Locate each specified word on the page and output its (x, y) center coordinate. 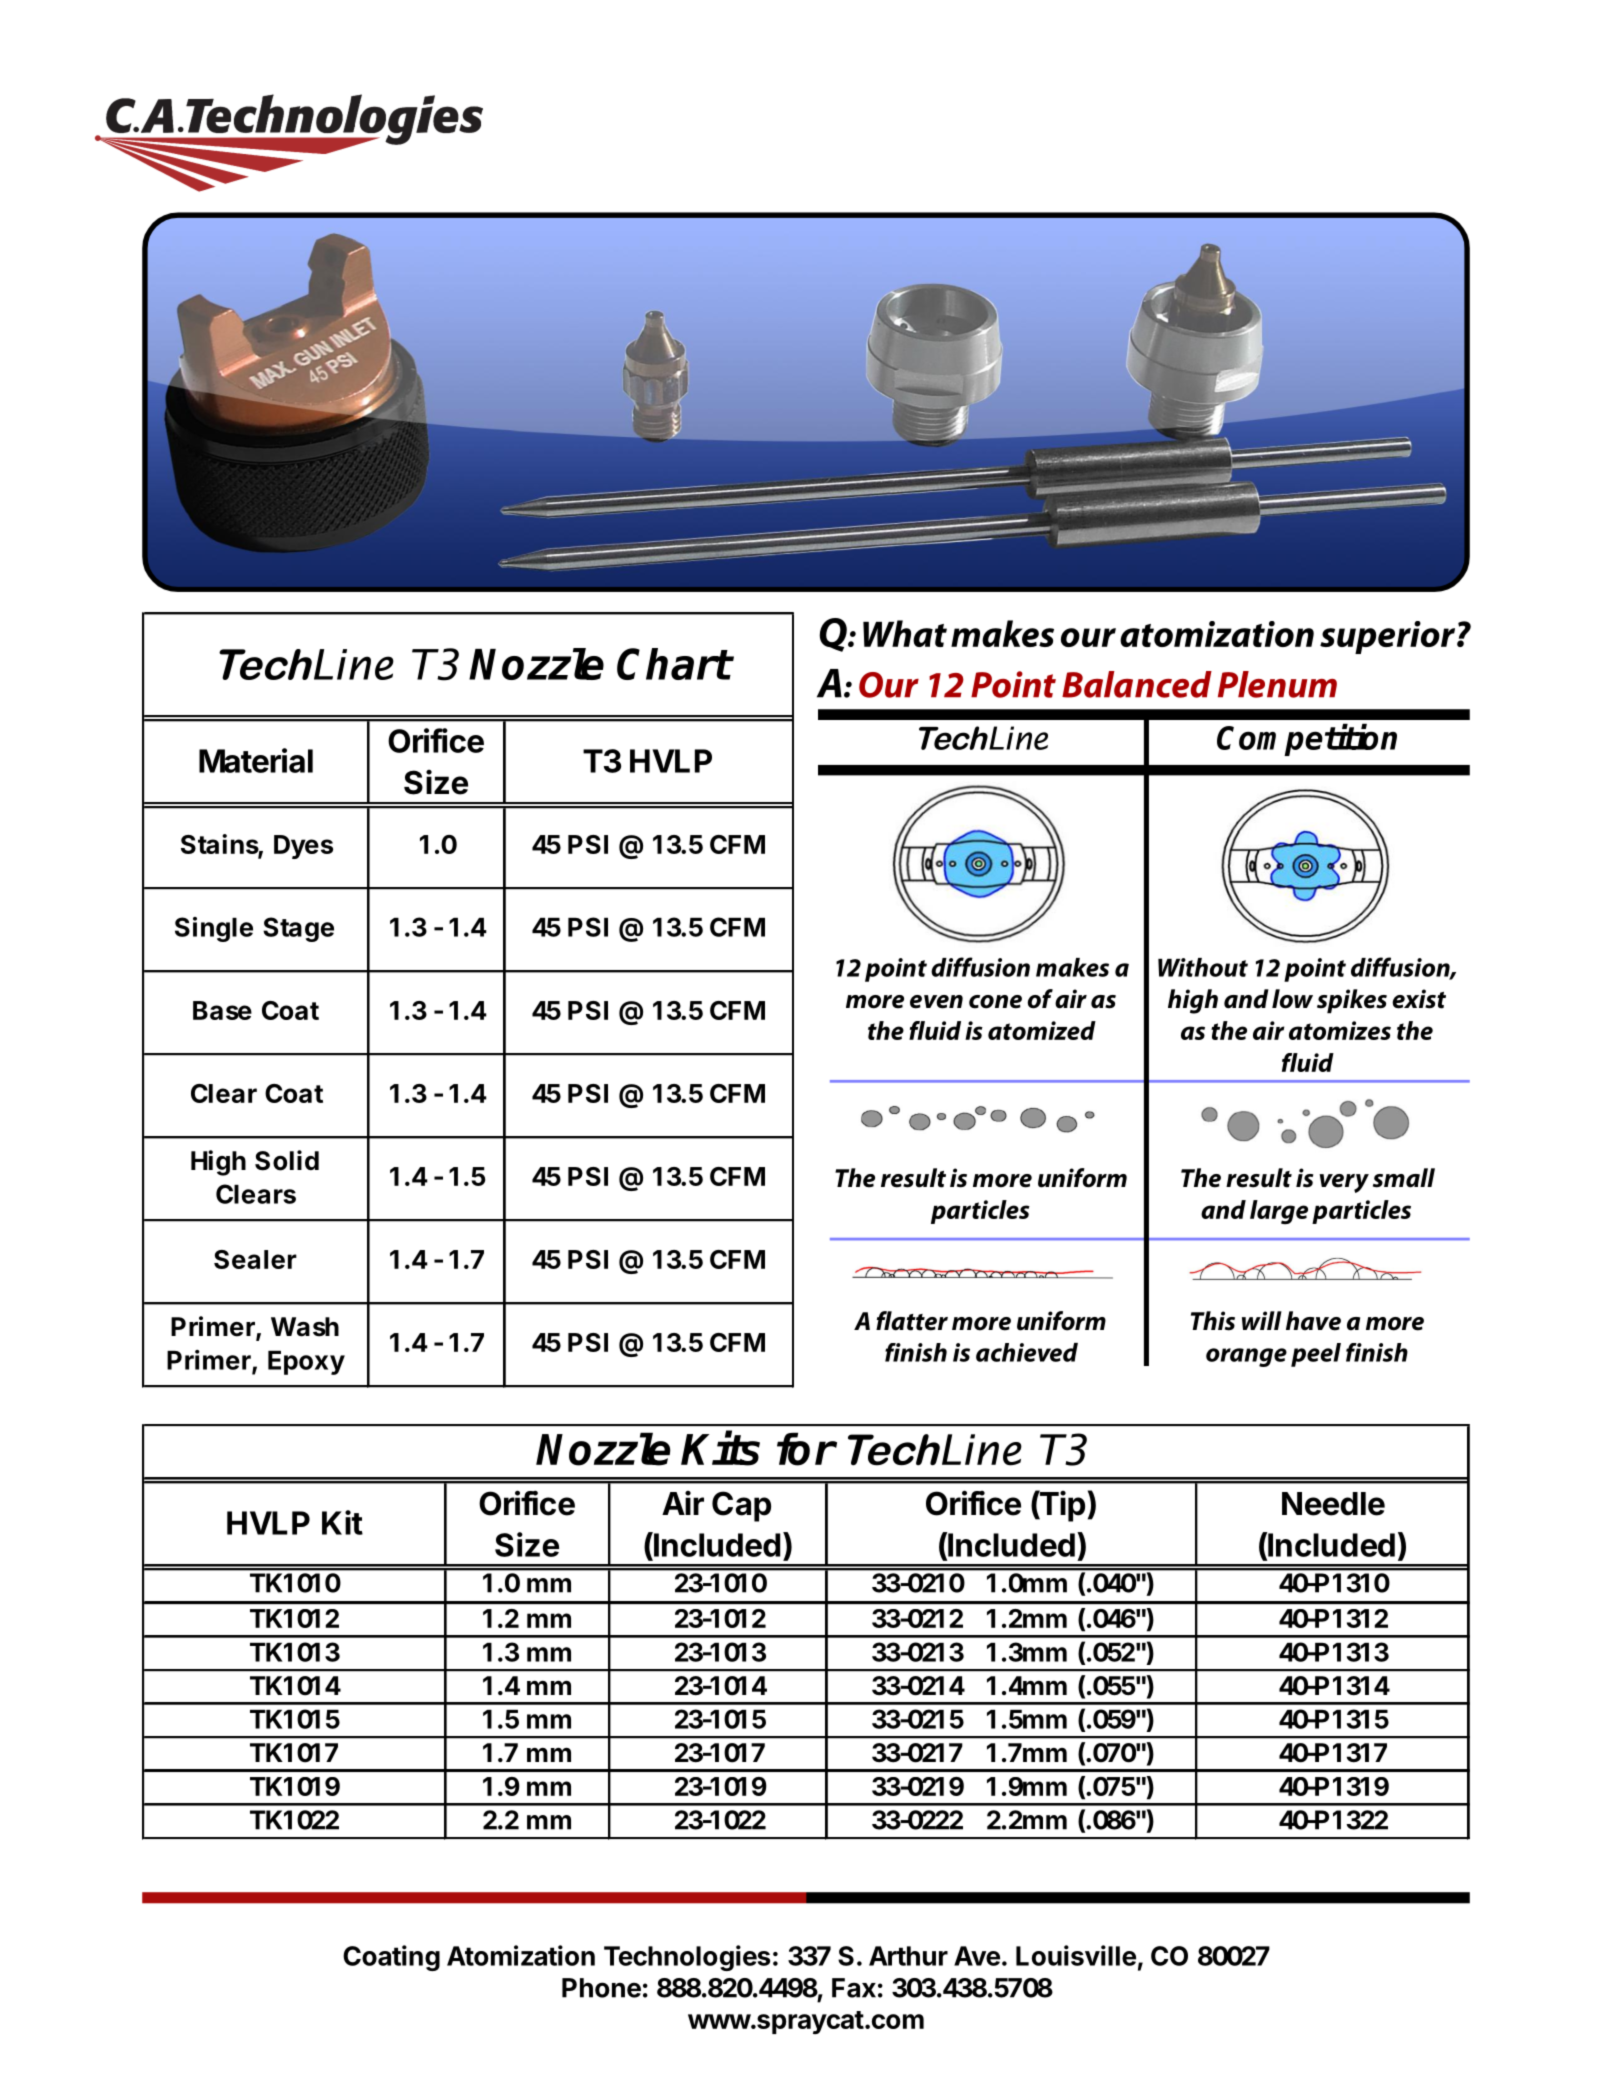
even (936, 1002)
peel (1316, 1355)
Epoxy (306, 1363)
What (905, 633)
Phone (601, 1988)
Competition (1307, 740)
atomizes (1340, 1030)
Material (256, 760)
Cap (741, 1506)
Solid (287, 1160)
